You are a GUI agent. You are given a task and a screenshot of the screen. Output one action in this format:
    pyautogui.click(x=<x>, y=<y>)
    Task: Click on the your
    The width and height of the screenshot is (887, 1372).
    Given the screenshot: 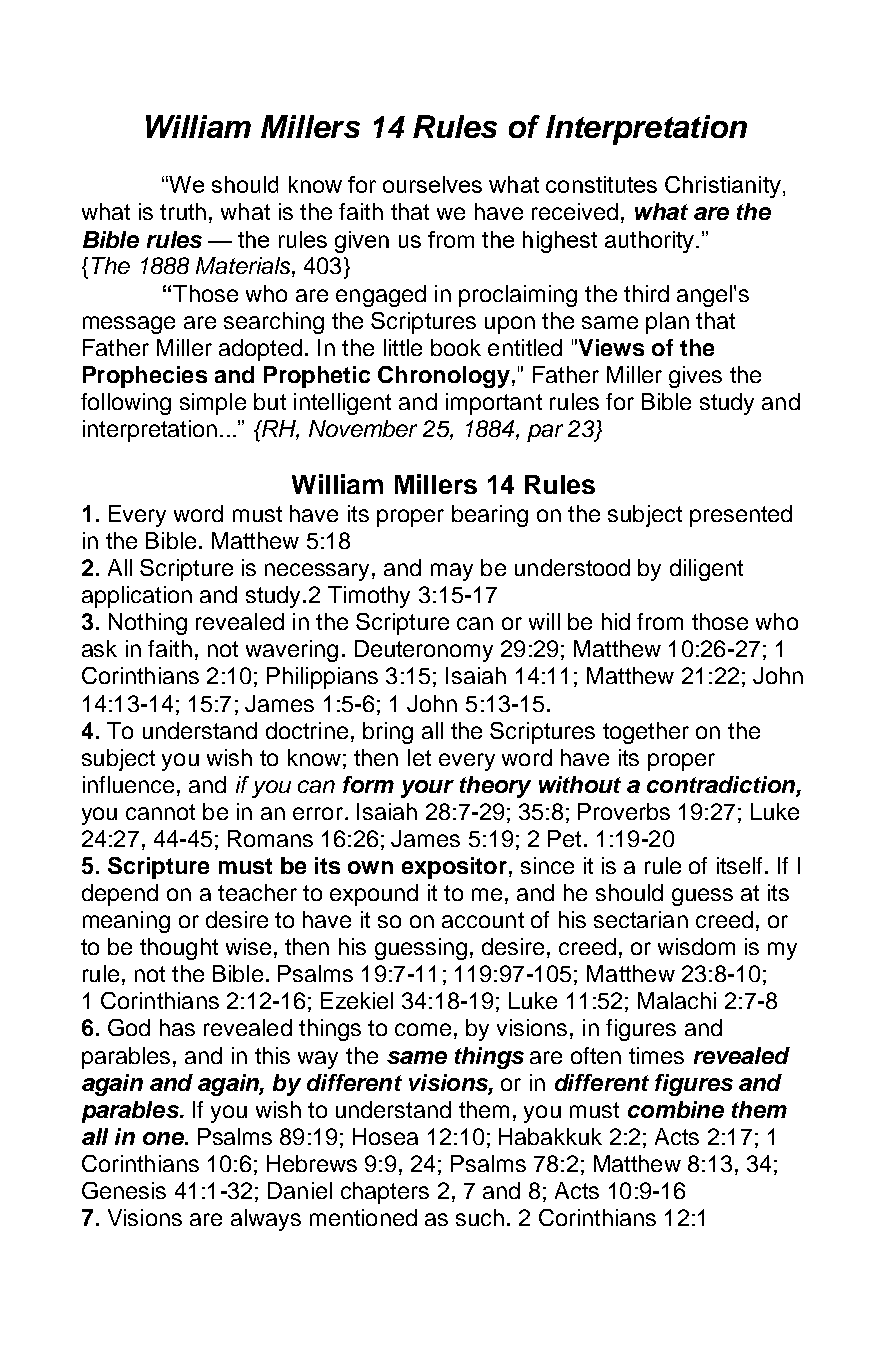 What is the action you would take?
    pyautogui.click(x=427, y=789)
